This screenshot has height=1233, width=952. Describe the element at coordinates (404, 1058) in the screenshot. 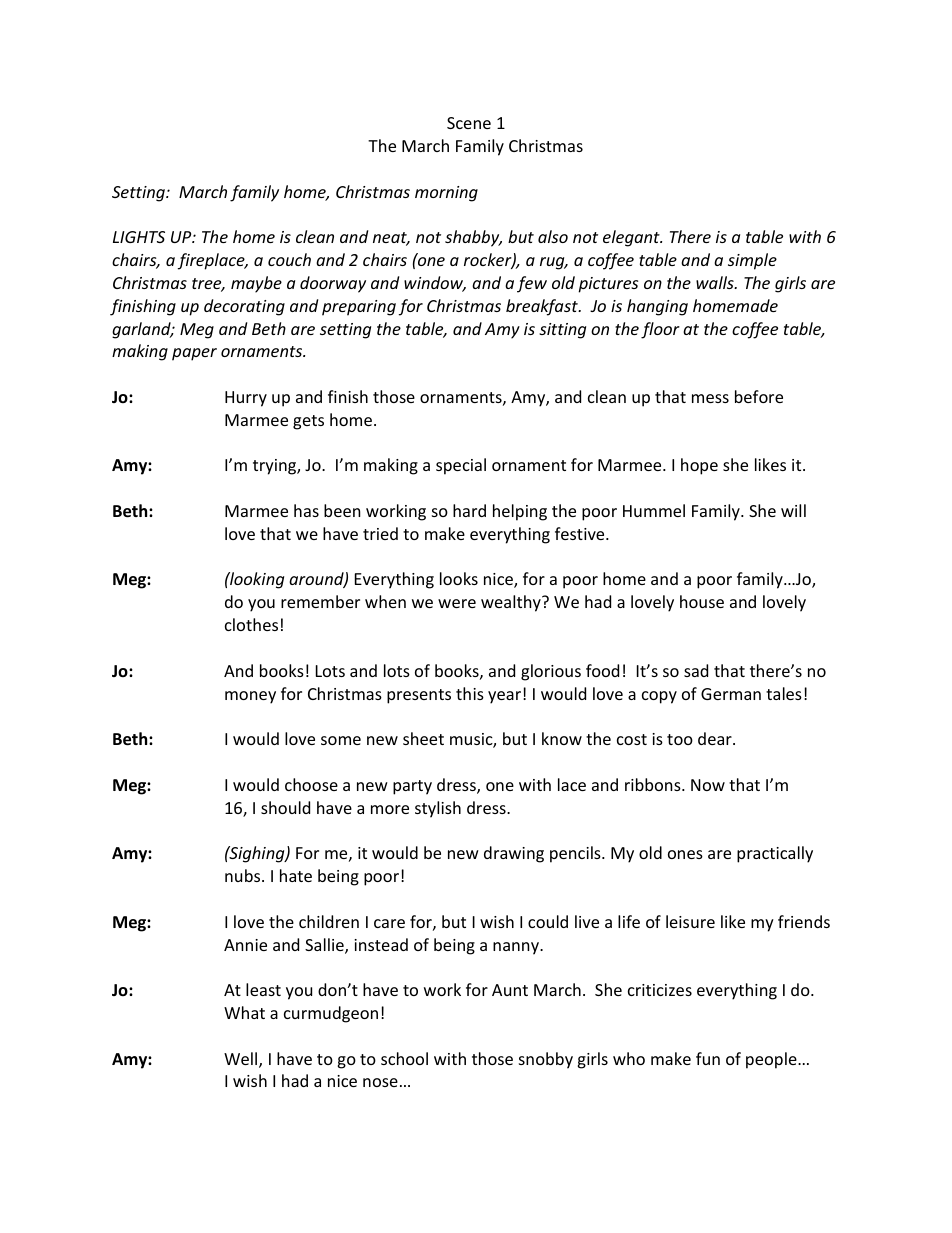

I see `school` at that location.
